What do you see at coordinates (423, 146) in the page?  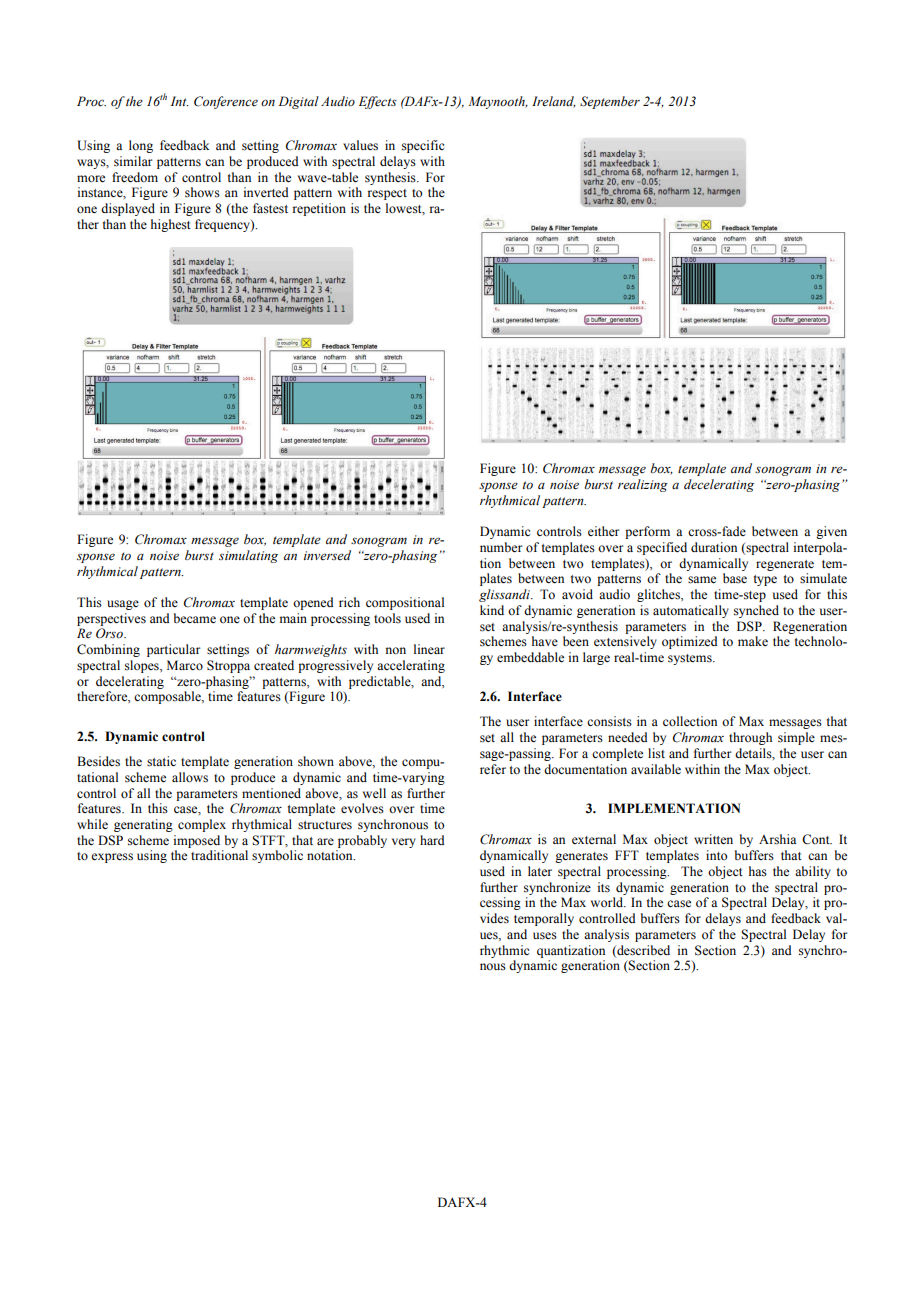 I see `specific` at bounding box center [423, 146].
